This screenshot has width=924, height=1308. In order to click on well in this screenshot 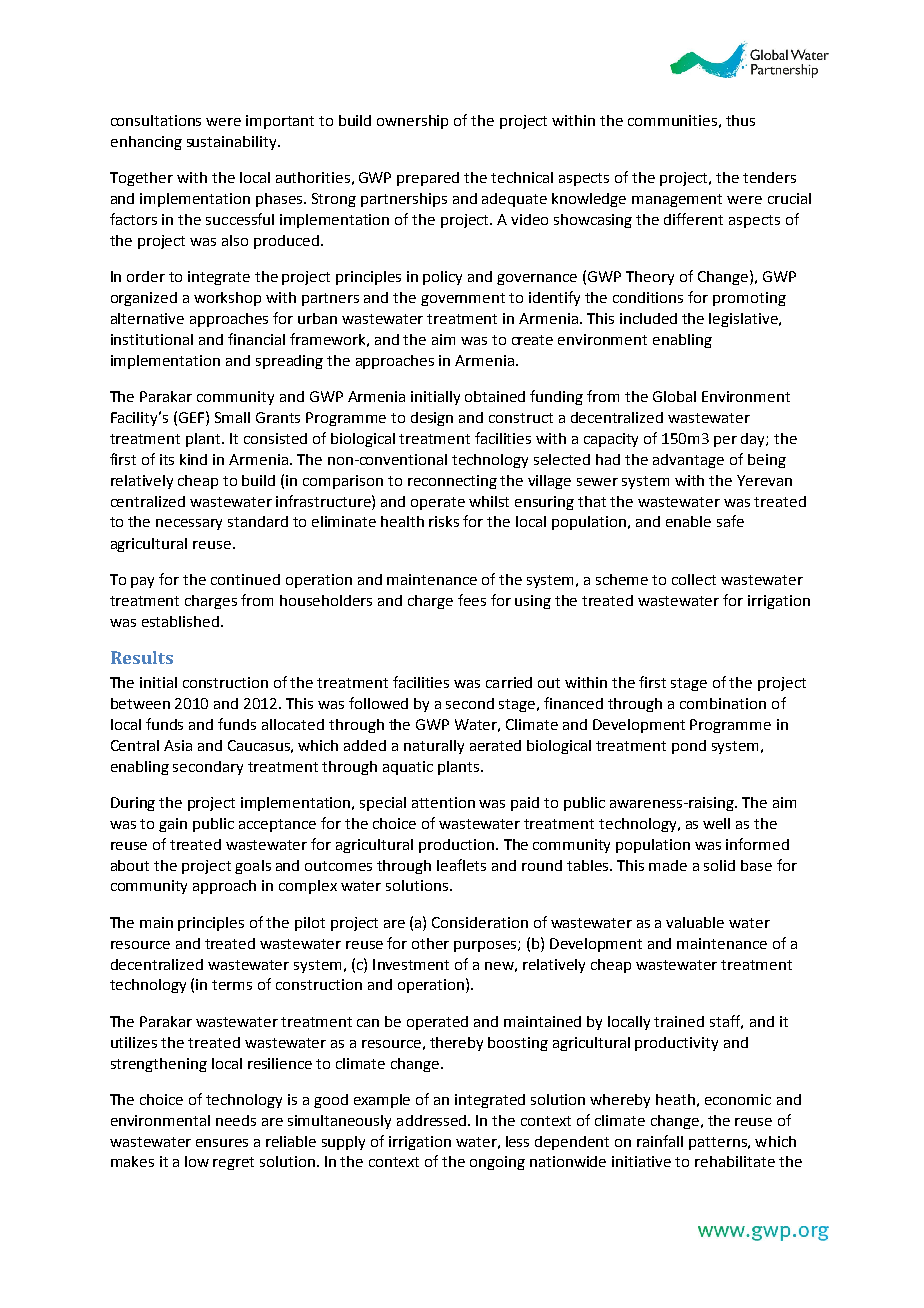, I will do `click(716, 823)`.
